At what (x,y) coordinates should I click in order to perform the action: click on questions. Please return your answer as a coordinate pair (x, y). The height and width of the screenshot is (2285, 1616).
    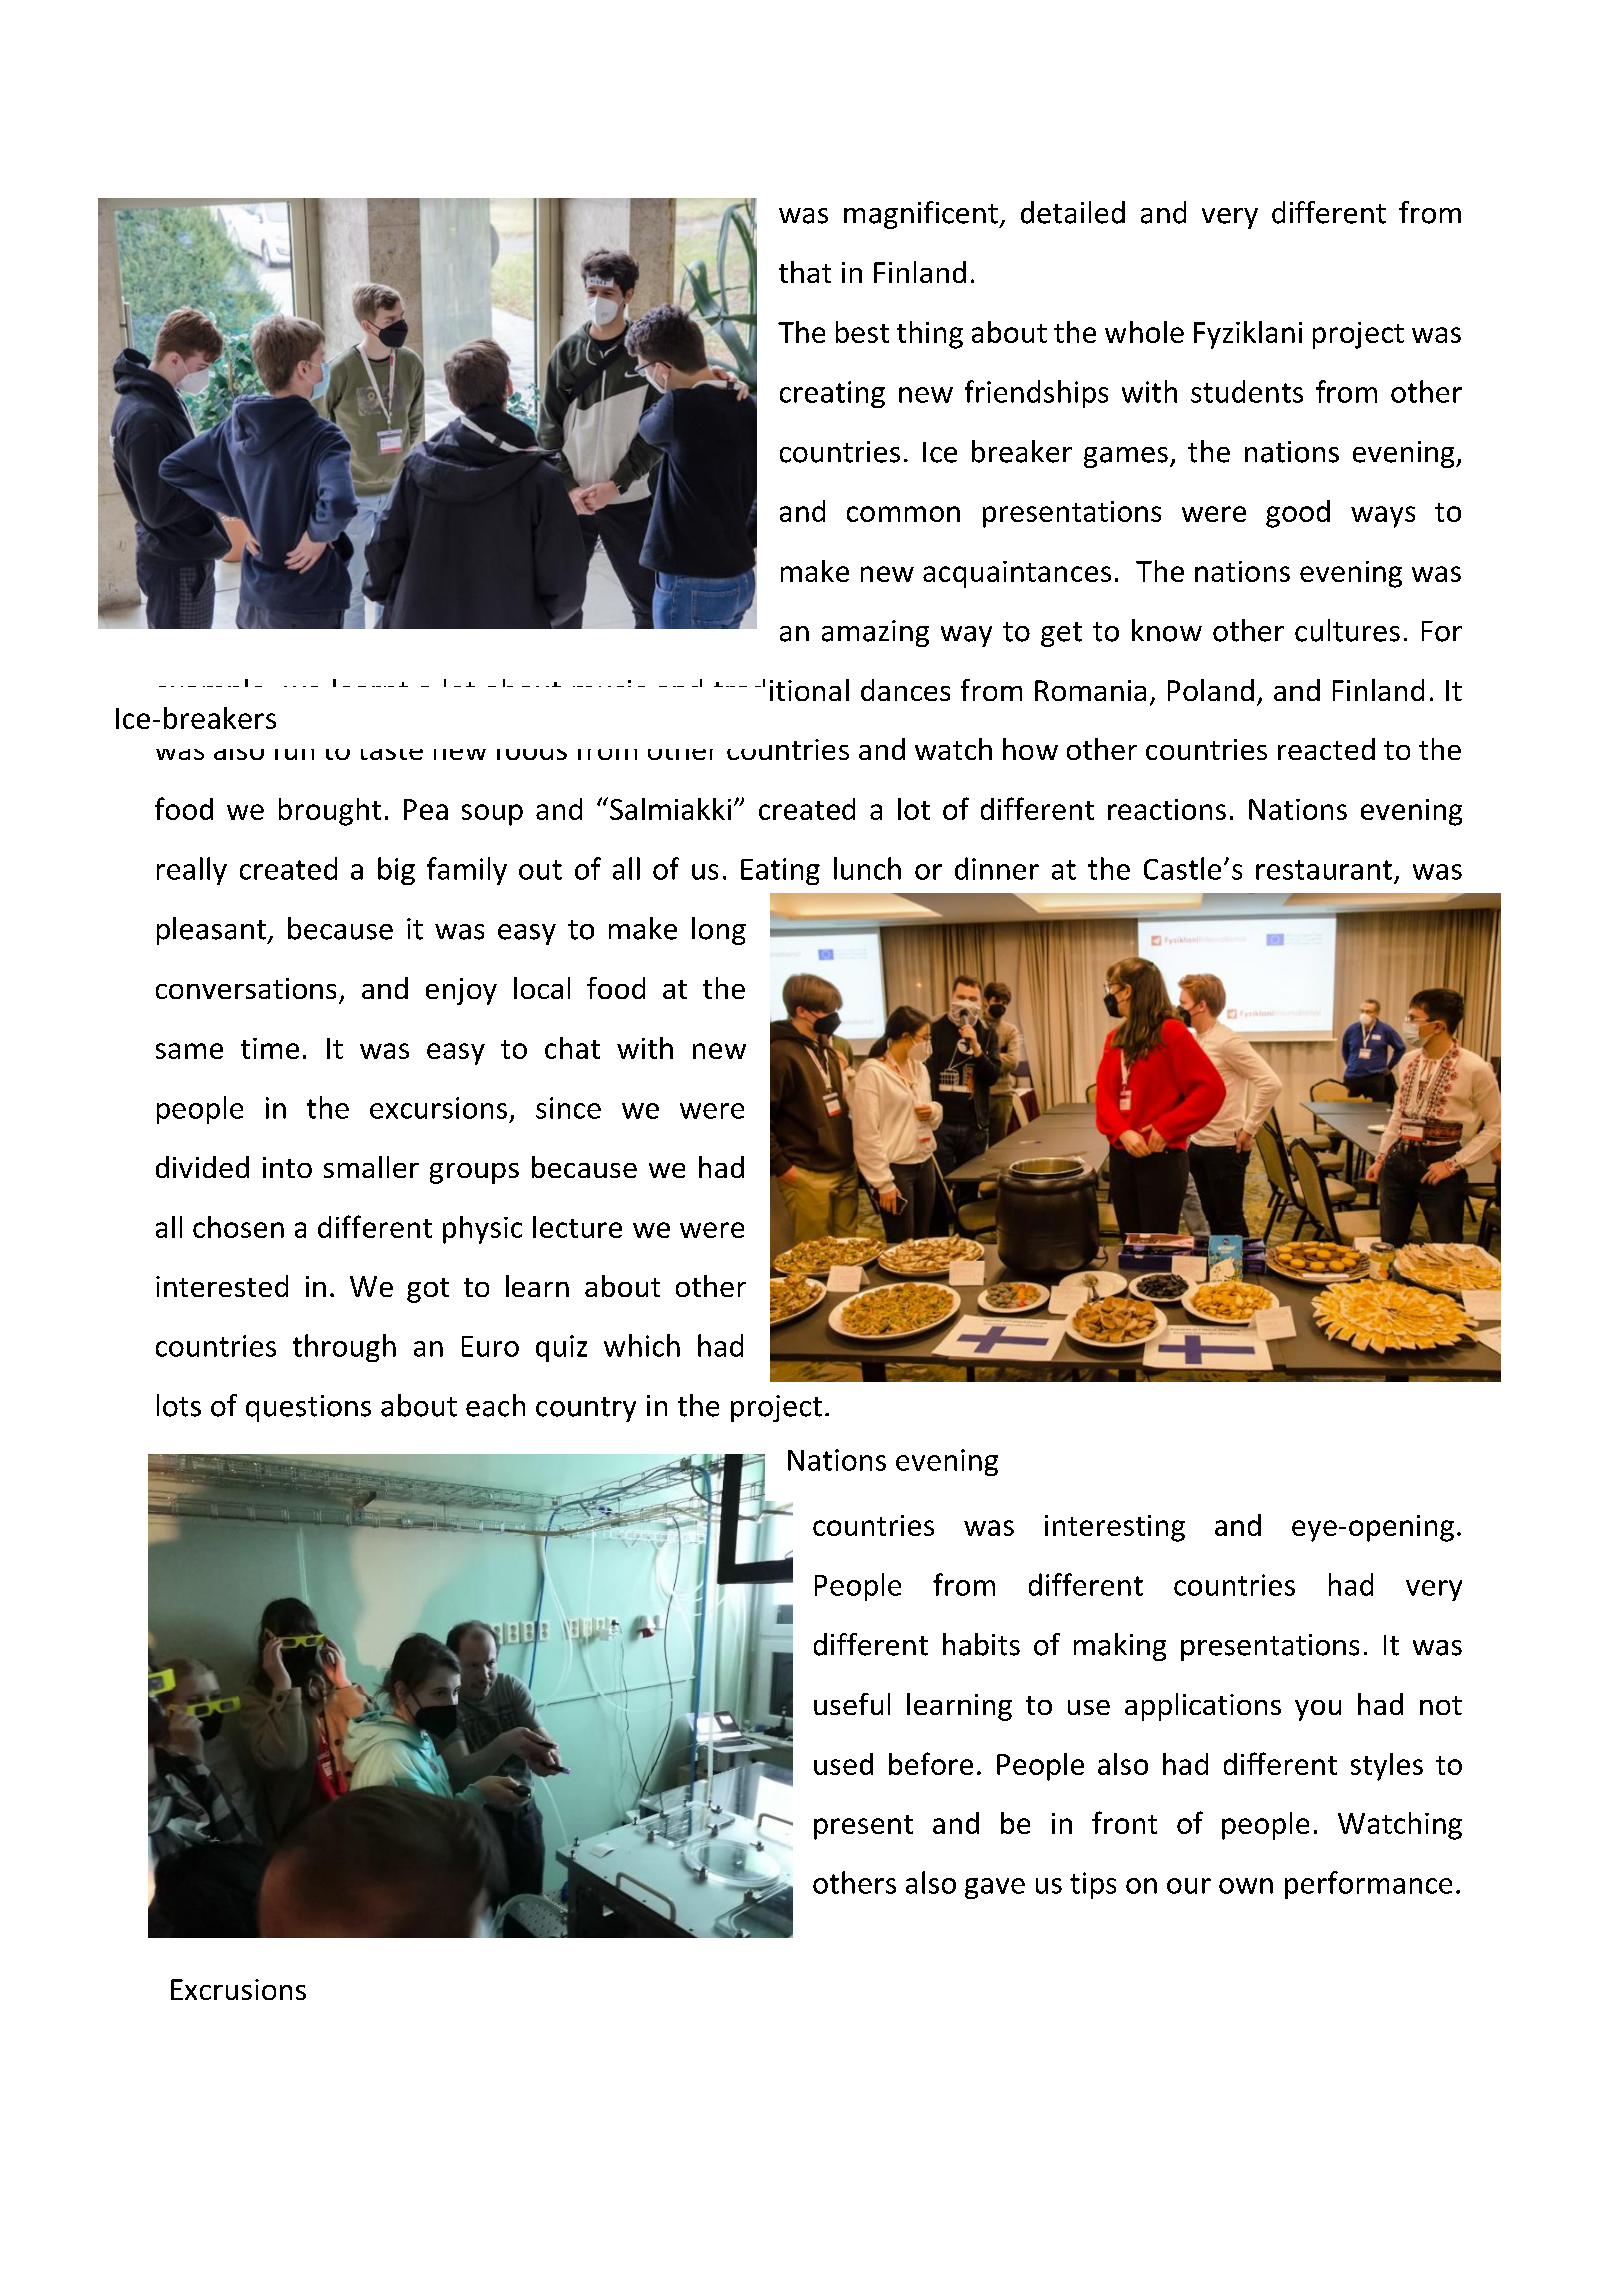
    Looking at the image, I should click on (308, 1408).
